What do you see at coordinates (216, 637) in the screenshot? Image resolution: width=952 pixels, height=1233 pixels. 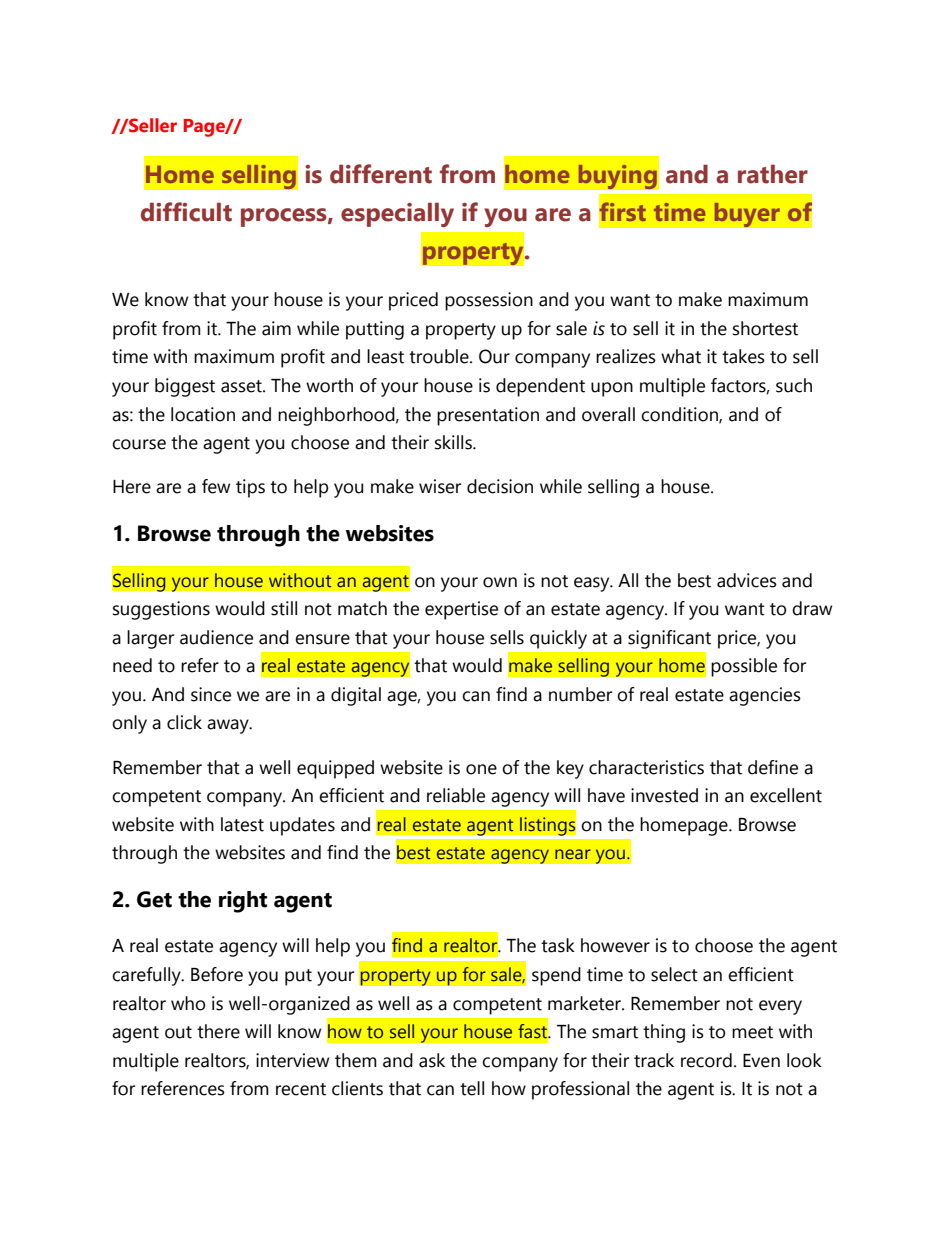 I see `audience` at bounding box center [216, 637].
